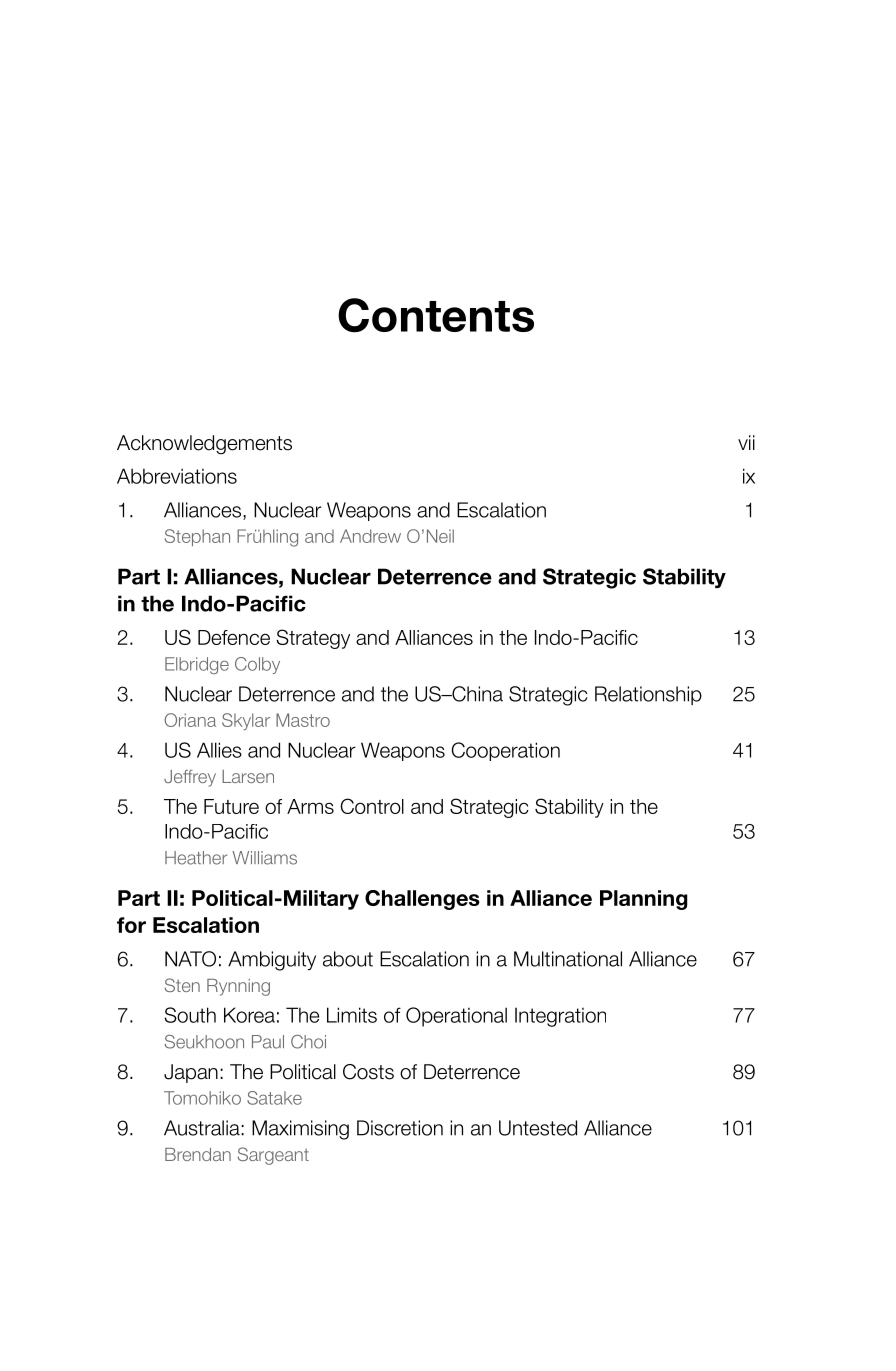  I want to click on Defence, so click(234, 637).
